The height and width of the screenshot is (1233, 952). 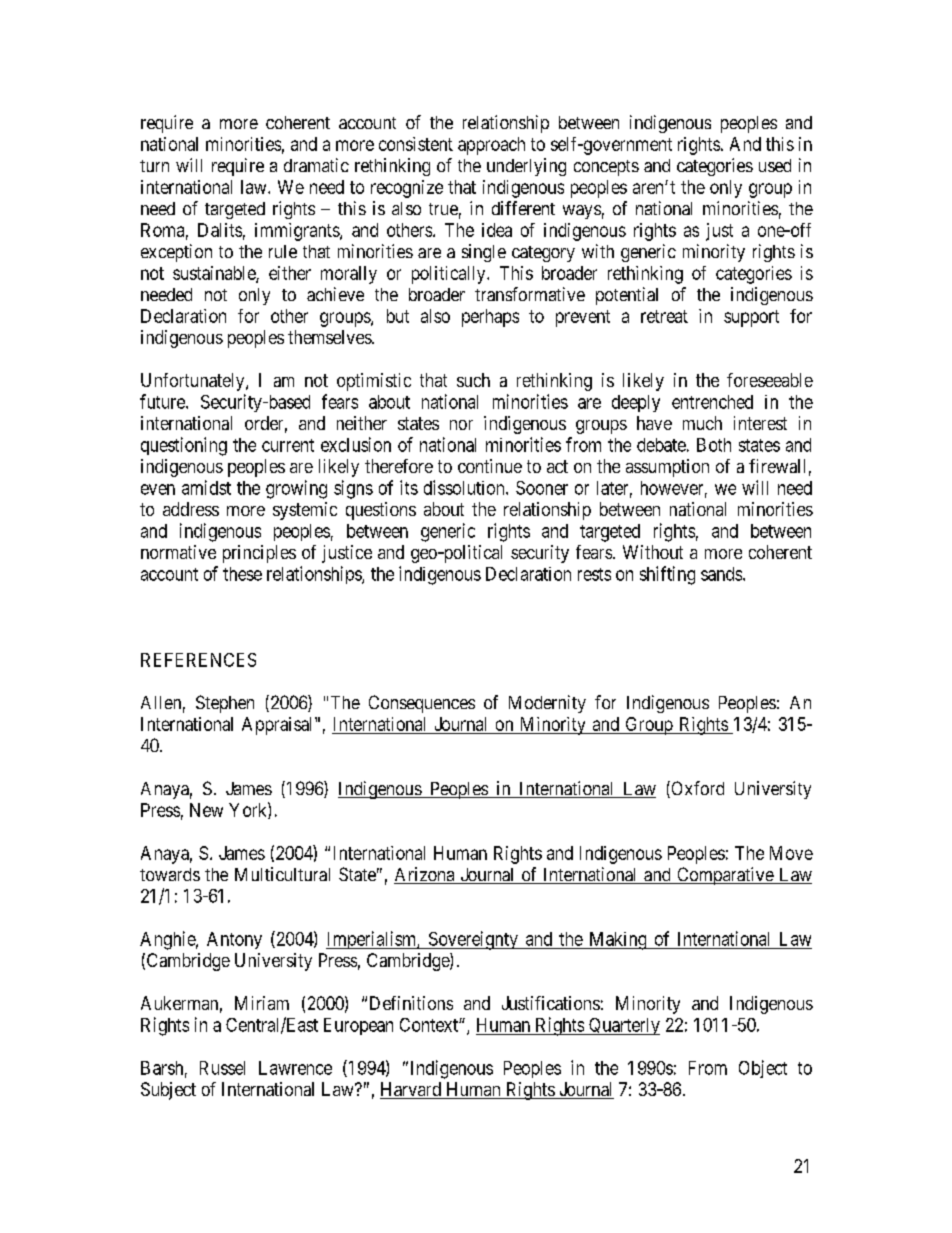 I want to click on dissolution, so click(x=465, y=487).
